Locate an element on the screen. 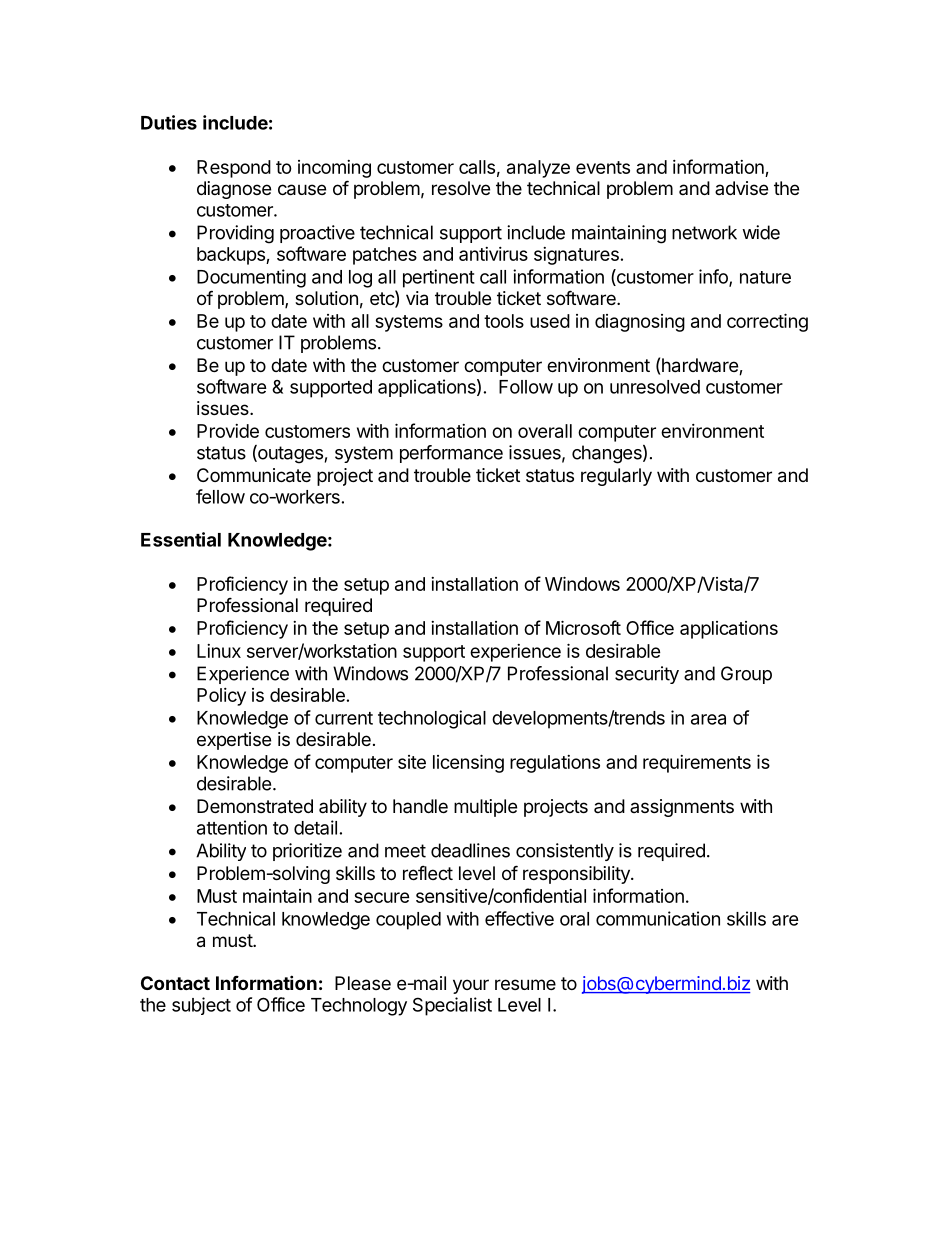  subject is located at coordinates (201, 1006).
